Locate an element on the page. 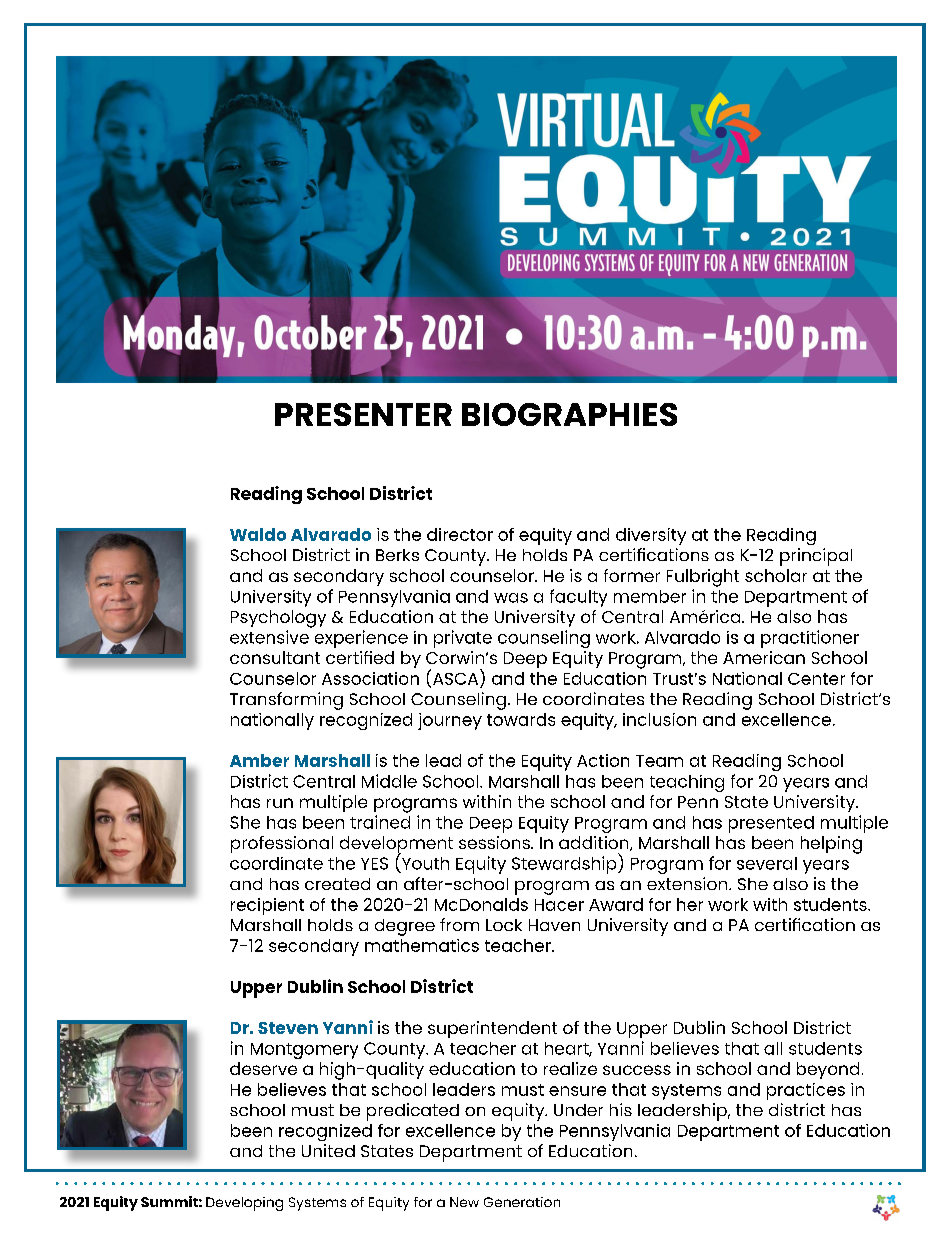 Image resolution: width=952 pixels, height=1233 pixels. diversity is located at coordinates (651, 536).
